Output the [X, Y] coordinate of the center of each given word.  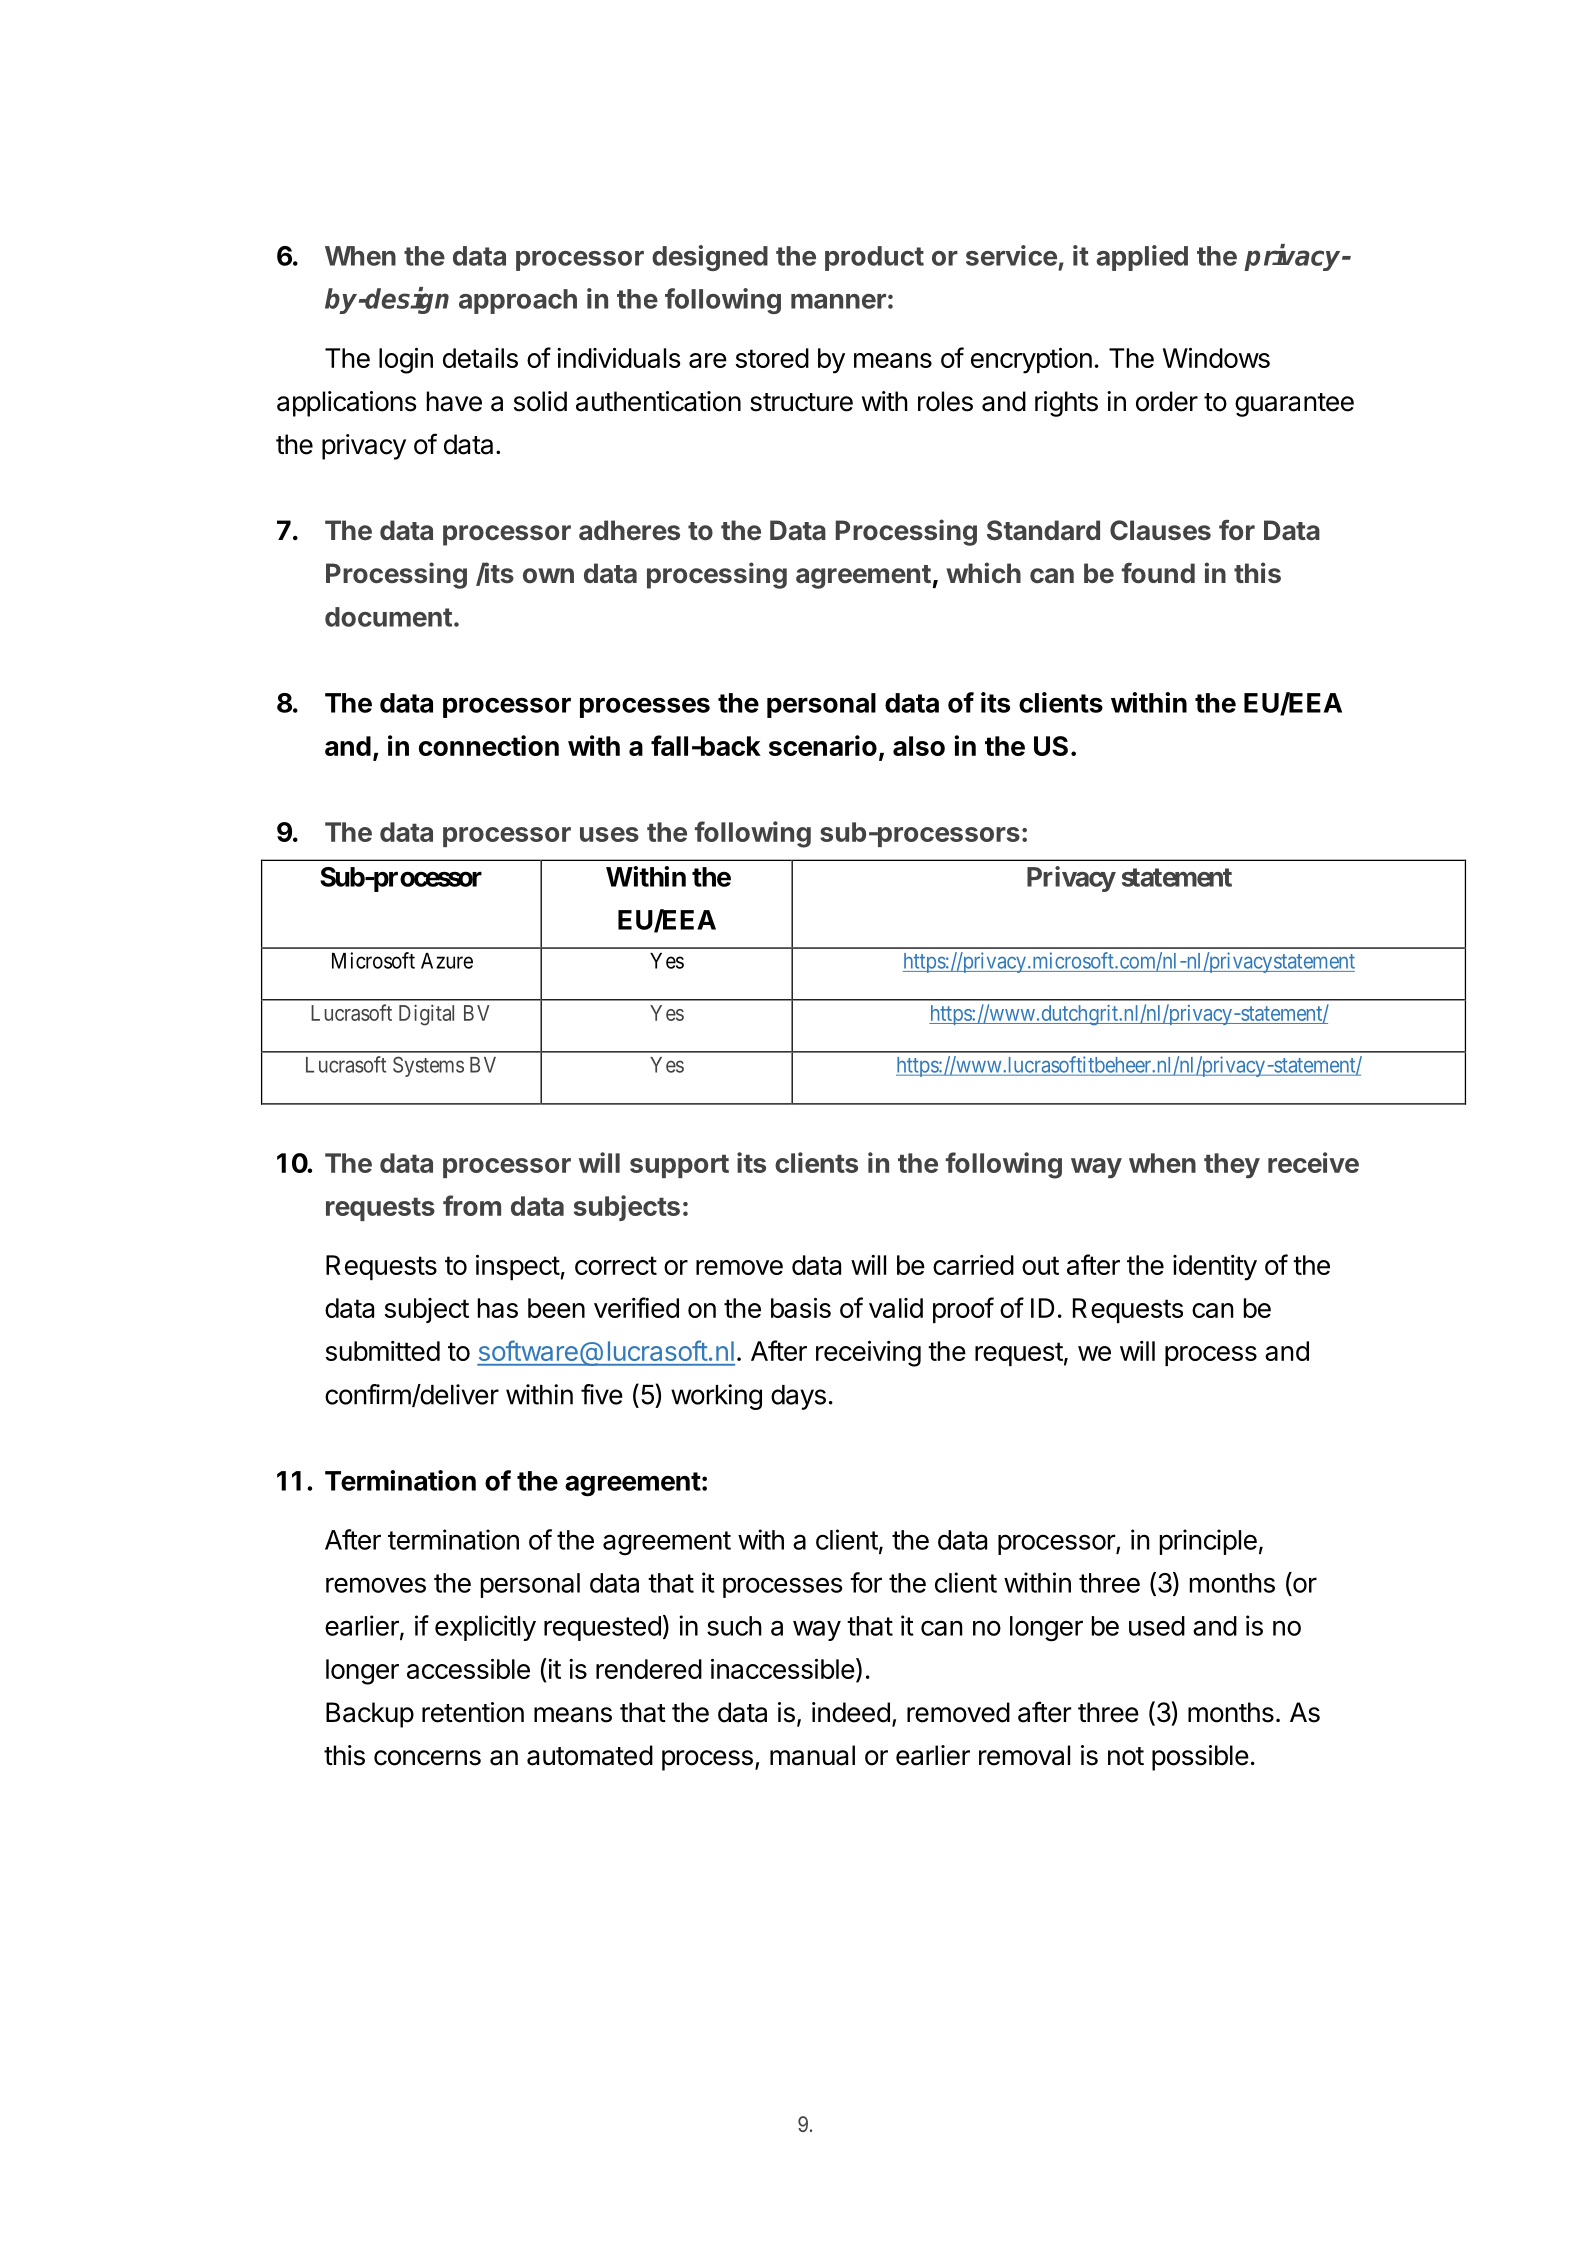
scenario [823, 745]
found [1158, 573]
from [472, 1205]
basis [801, 1308]
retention [473, 1712]
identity [1215, 1268]
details [480, 358]
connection [489, 745]
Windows [1216, 358]
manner [838, 301]
